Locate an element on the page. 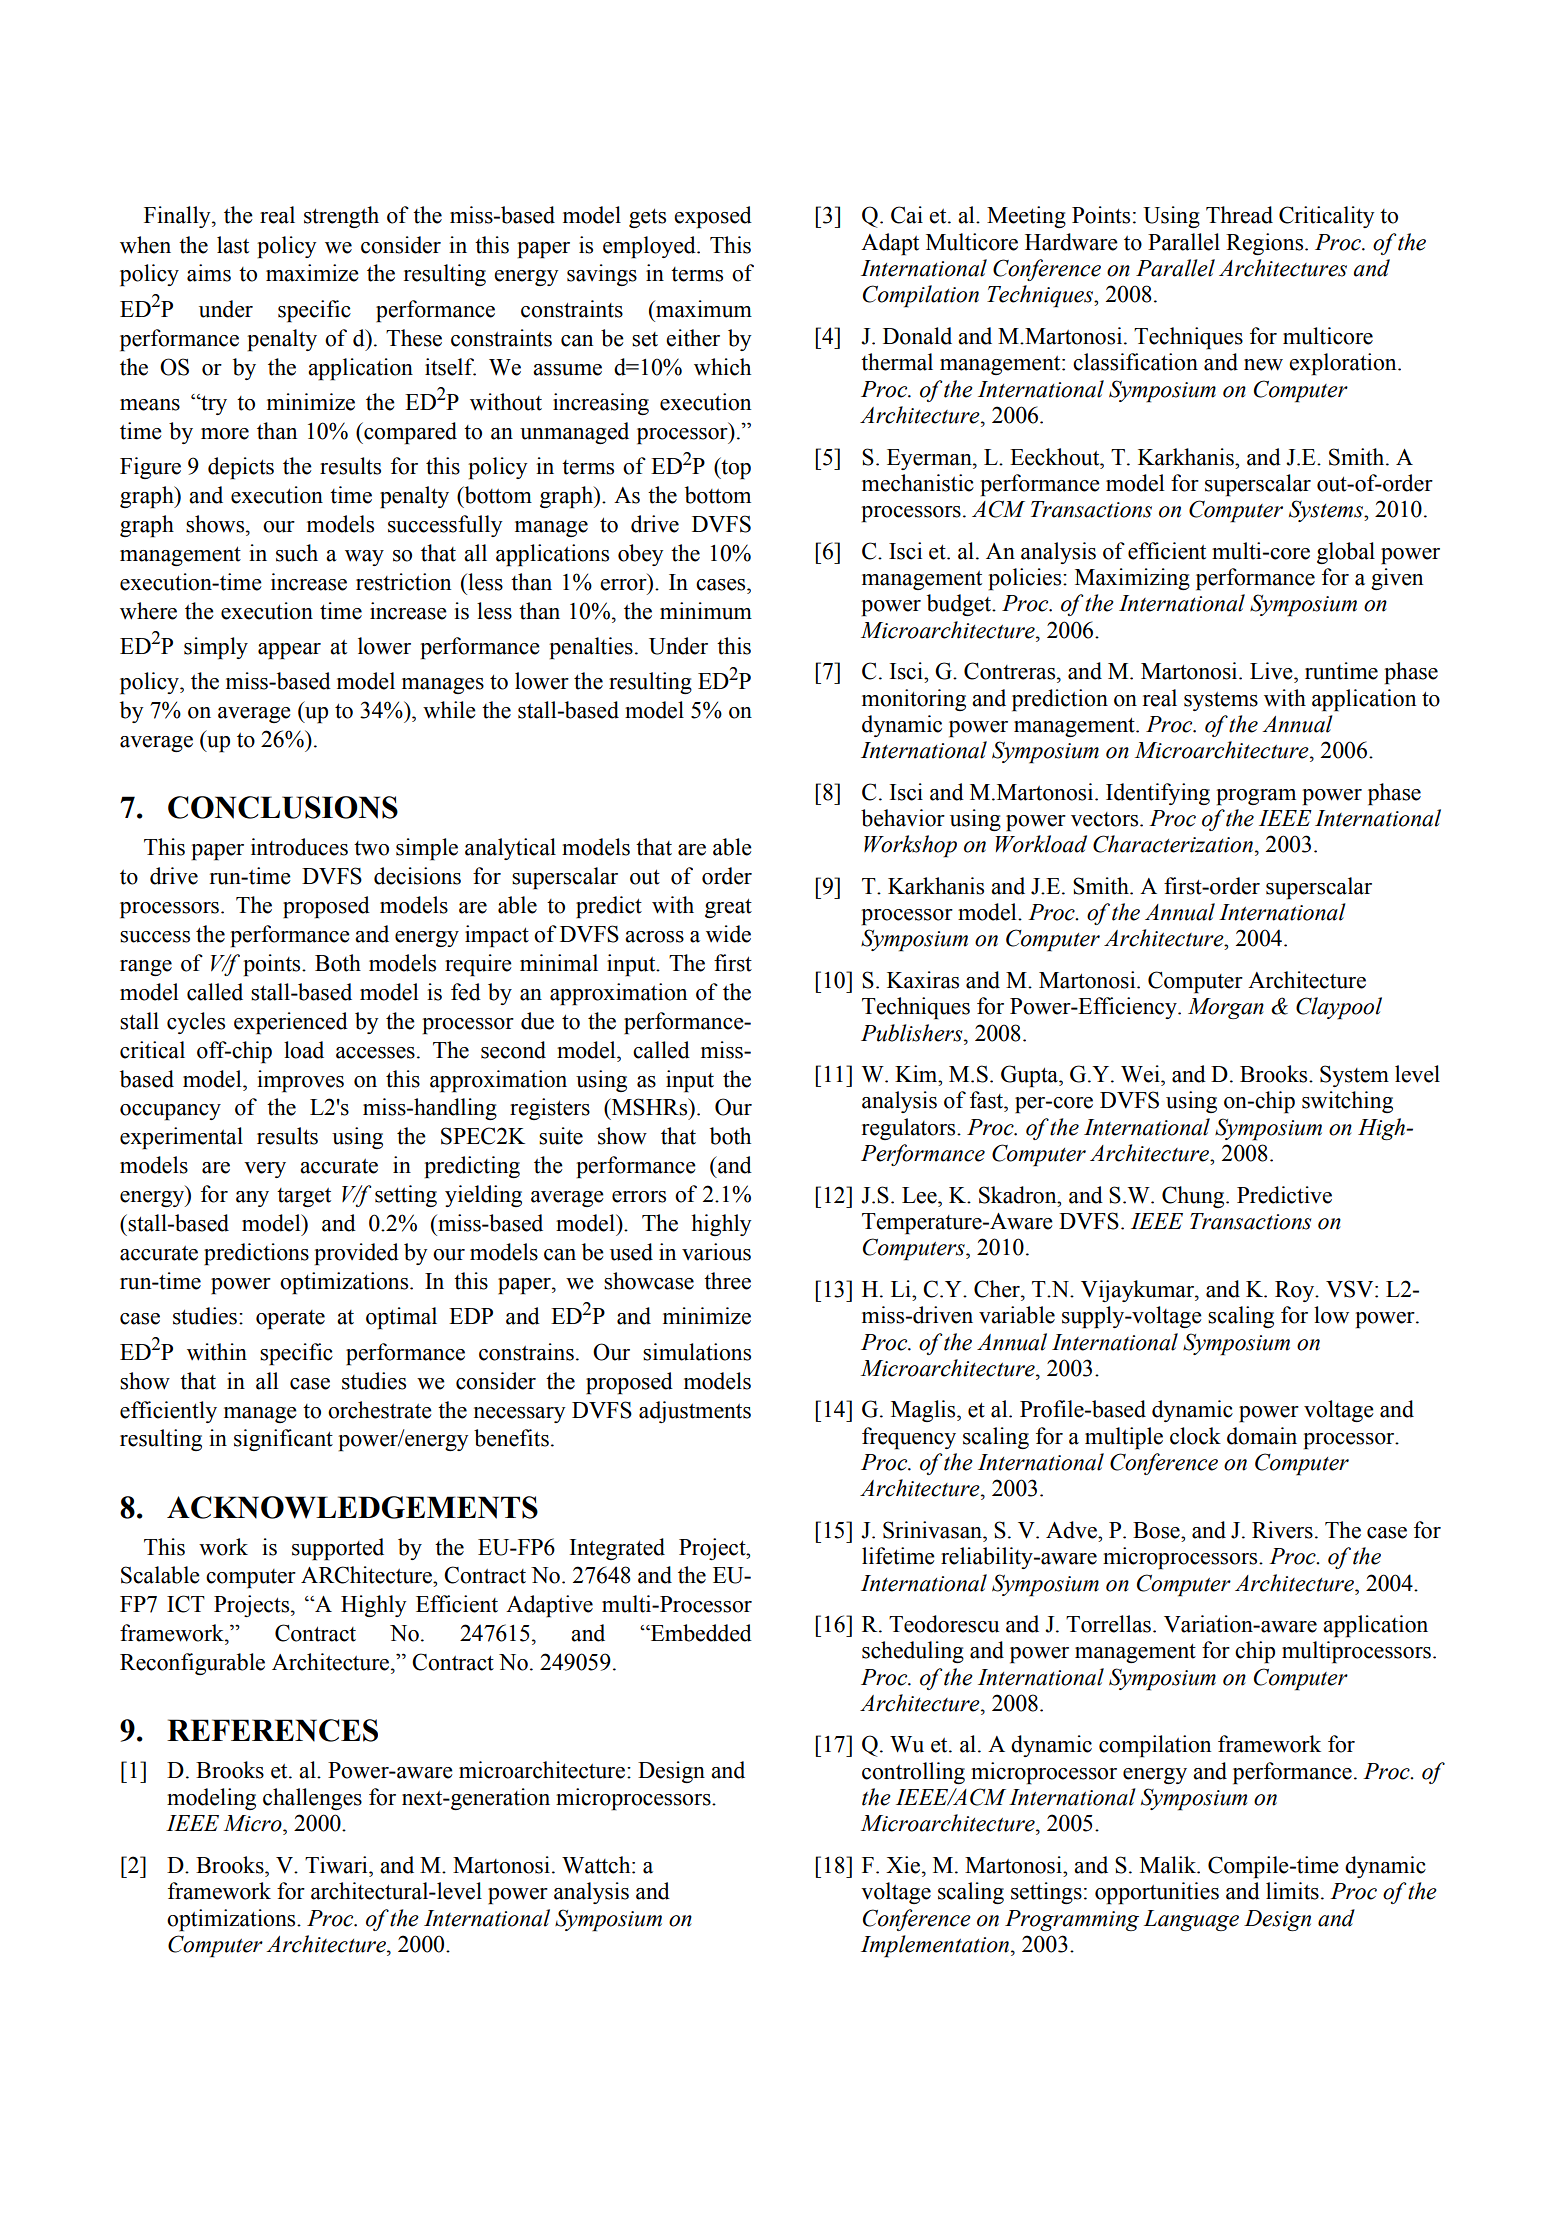 The image size is (1566, 2215). behavior is located at coordinates (903, 818).
